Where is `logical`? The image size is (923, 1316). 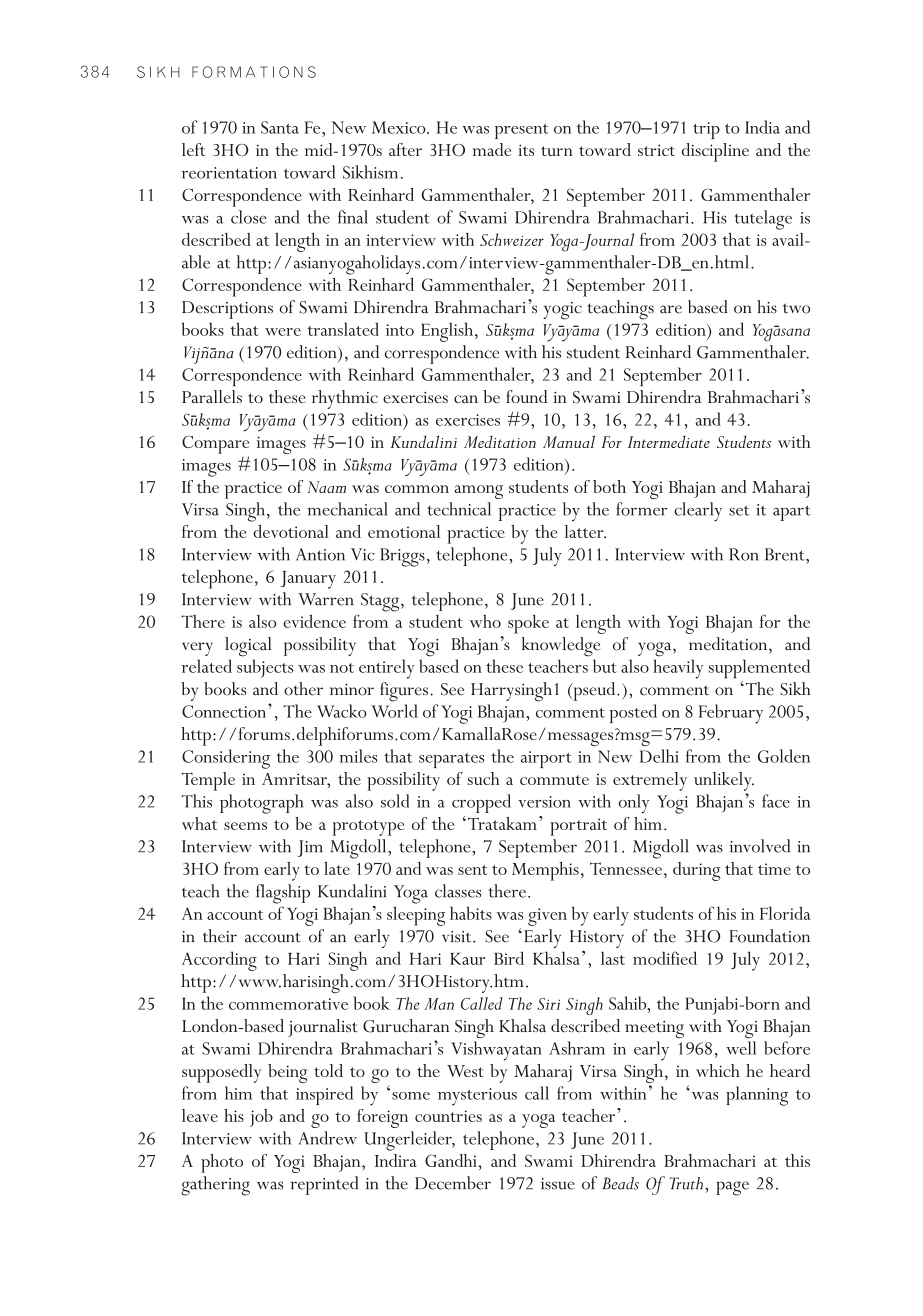 logical is located at coordinates (248, 647).
